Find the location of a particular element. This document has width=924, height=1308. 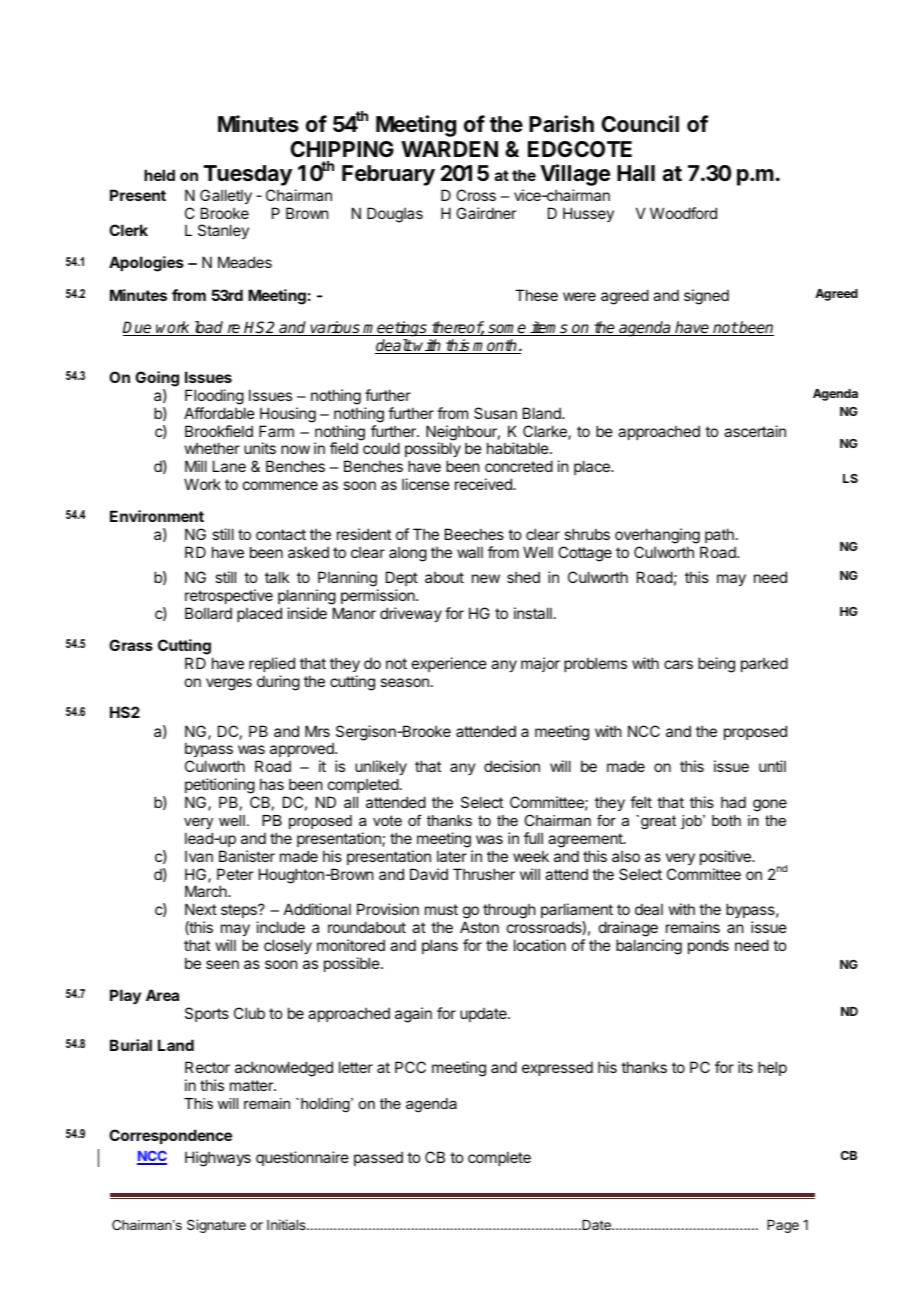

WARDEN is located at coordinates (449, 149).
